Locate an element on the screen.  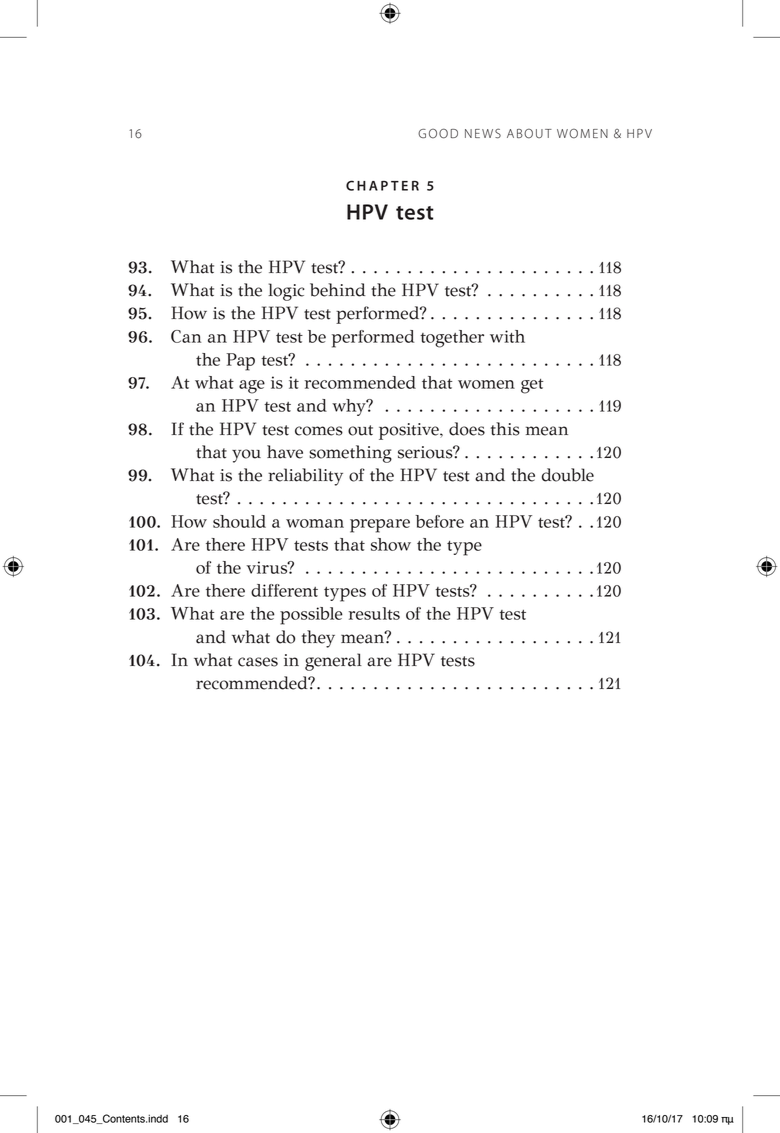
age is located at coordinates (252, 387).
